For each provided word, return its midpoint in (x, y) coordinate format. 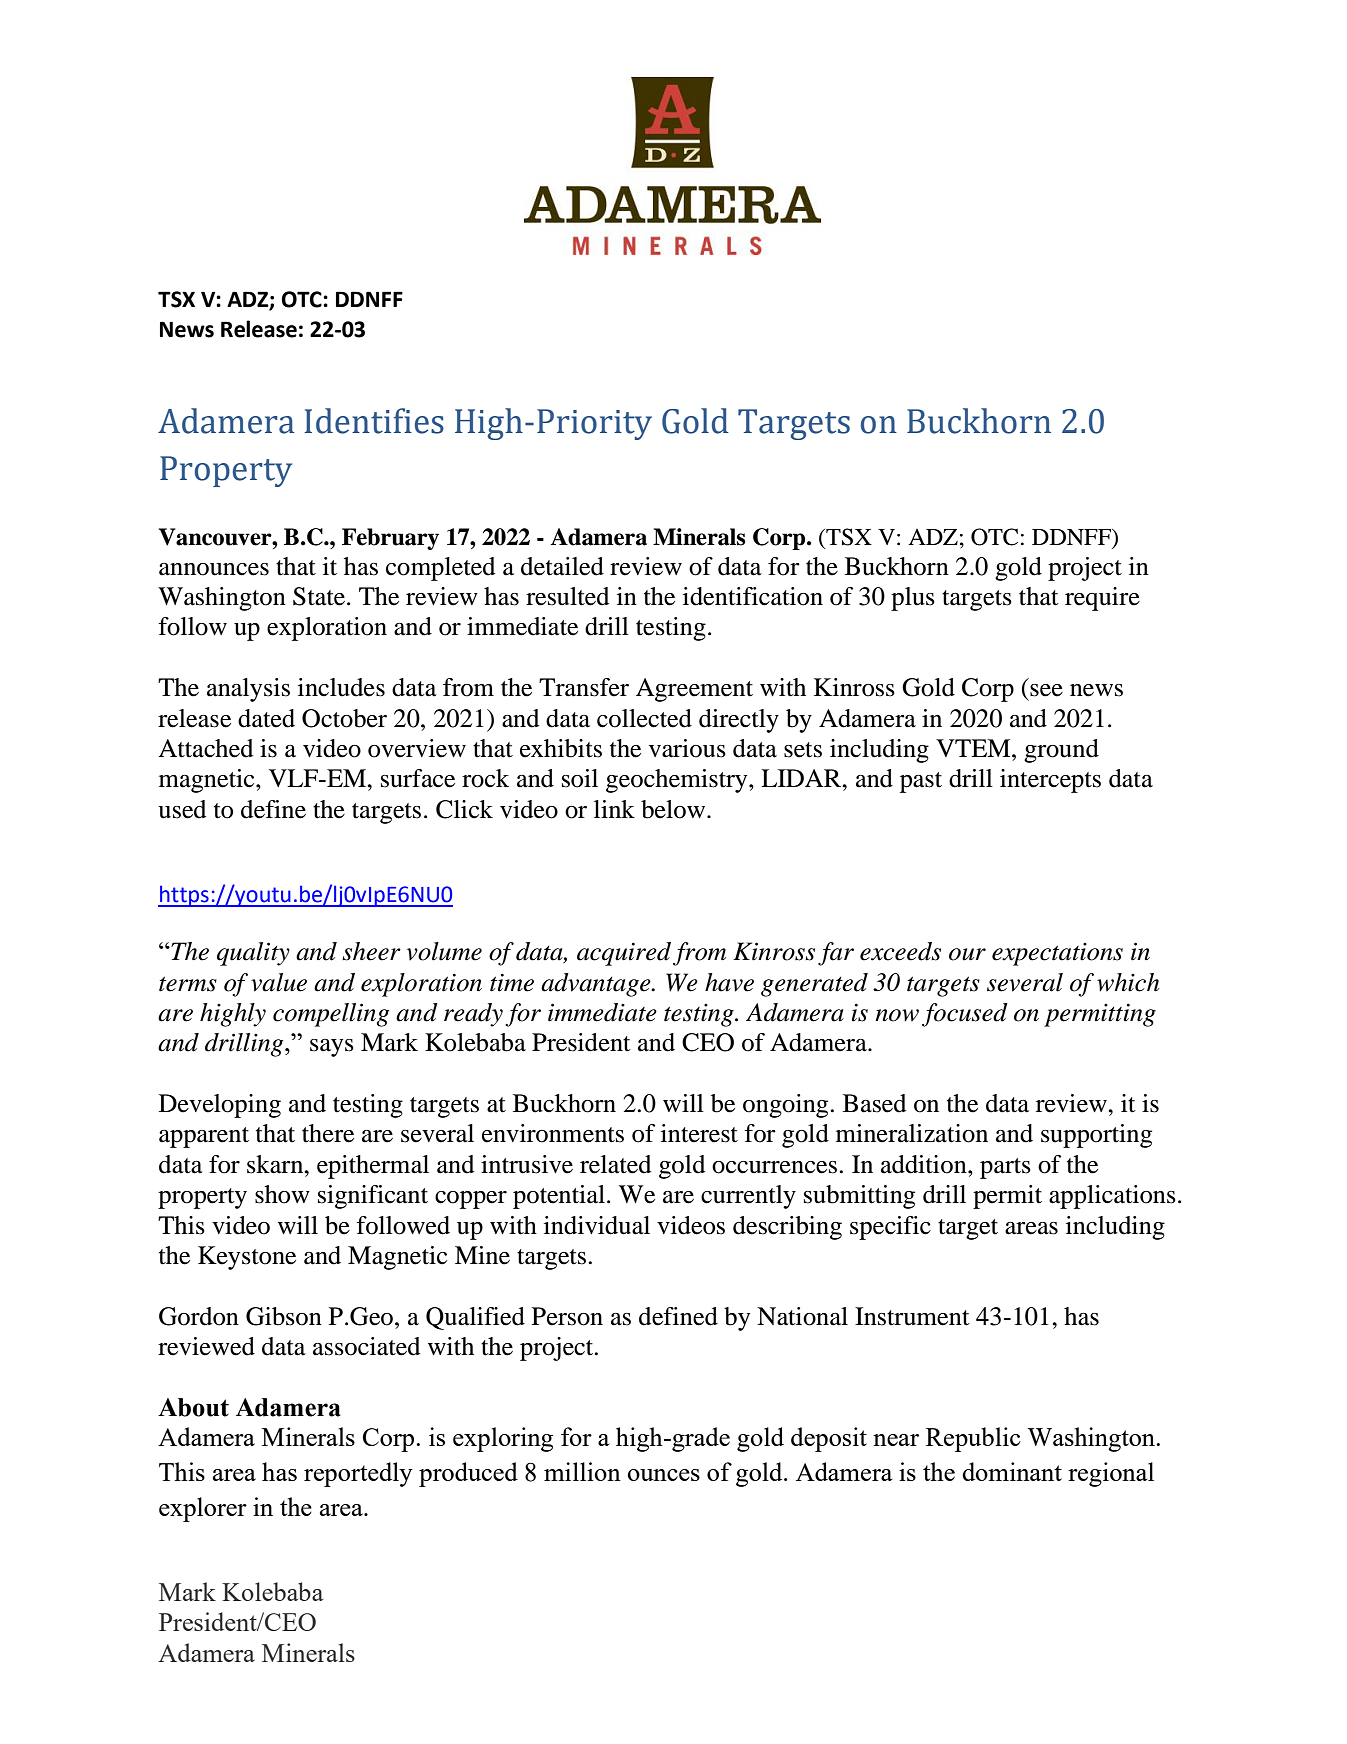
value (279, 982)
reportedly (358, 1474)
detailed (562, 566)
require (1102, 599)
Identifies (374, 421)
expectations (1057, 954)
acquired (624, 954)
